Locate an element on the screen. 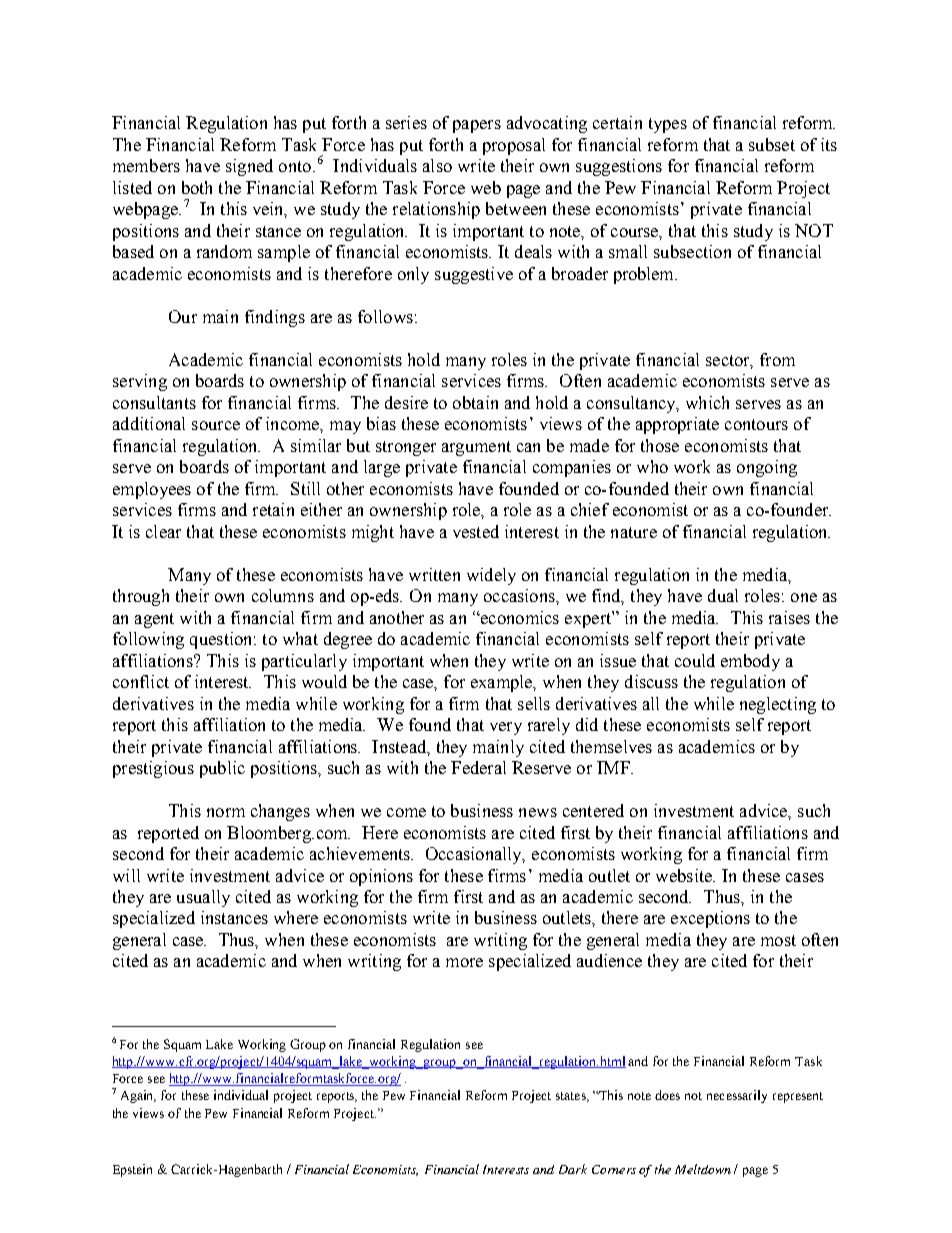 This screenshot has height=1233, width=952. subset is located at coordinates (772, 144).
